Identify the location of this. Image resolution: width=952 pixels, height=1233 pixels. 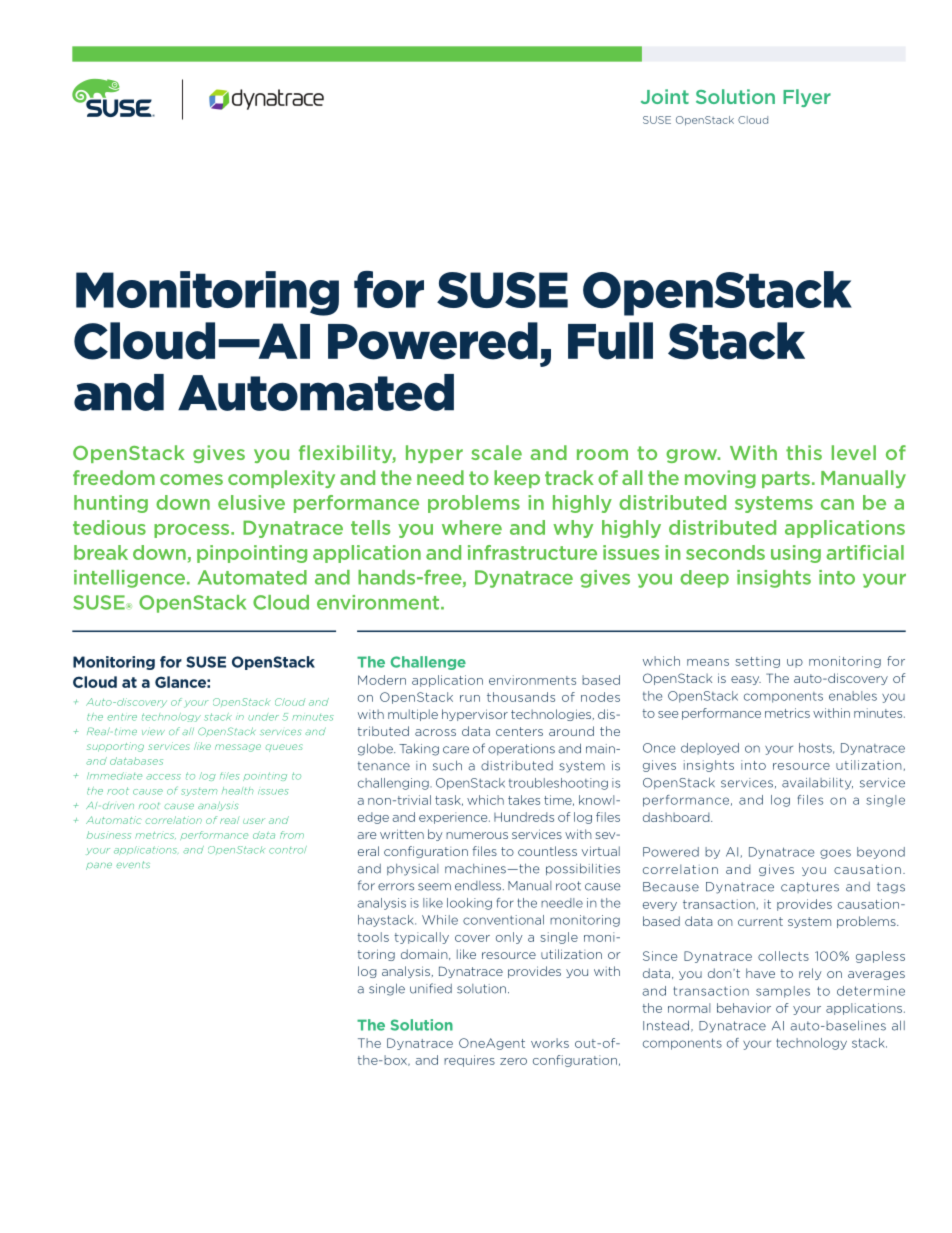
(804, 452).
